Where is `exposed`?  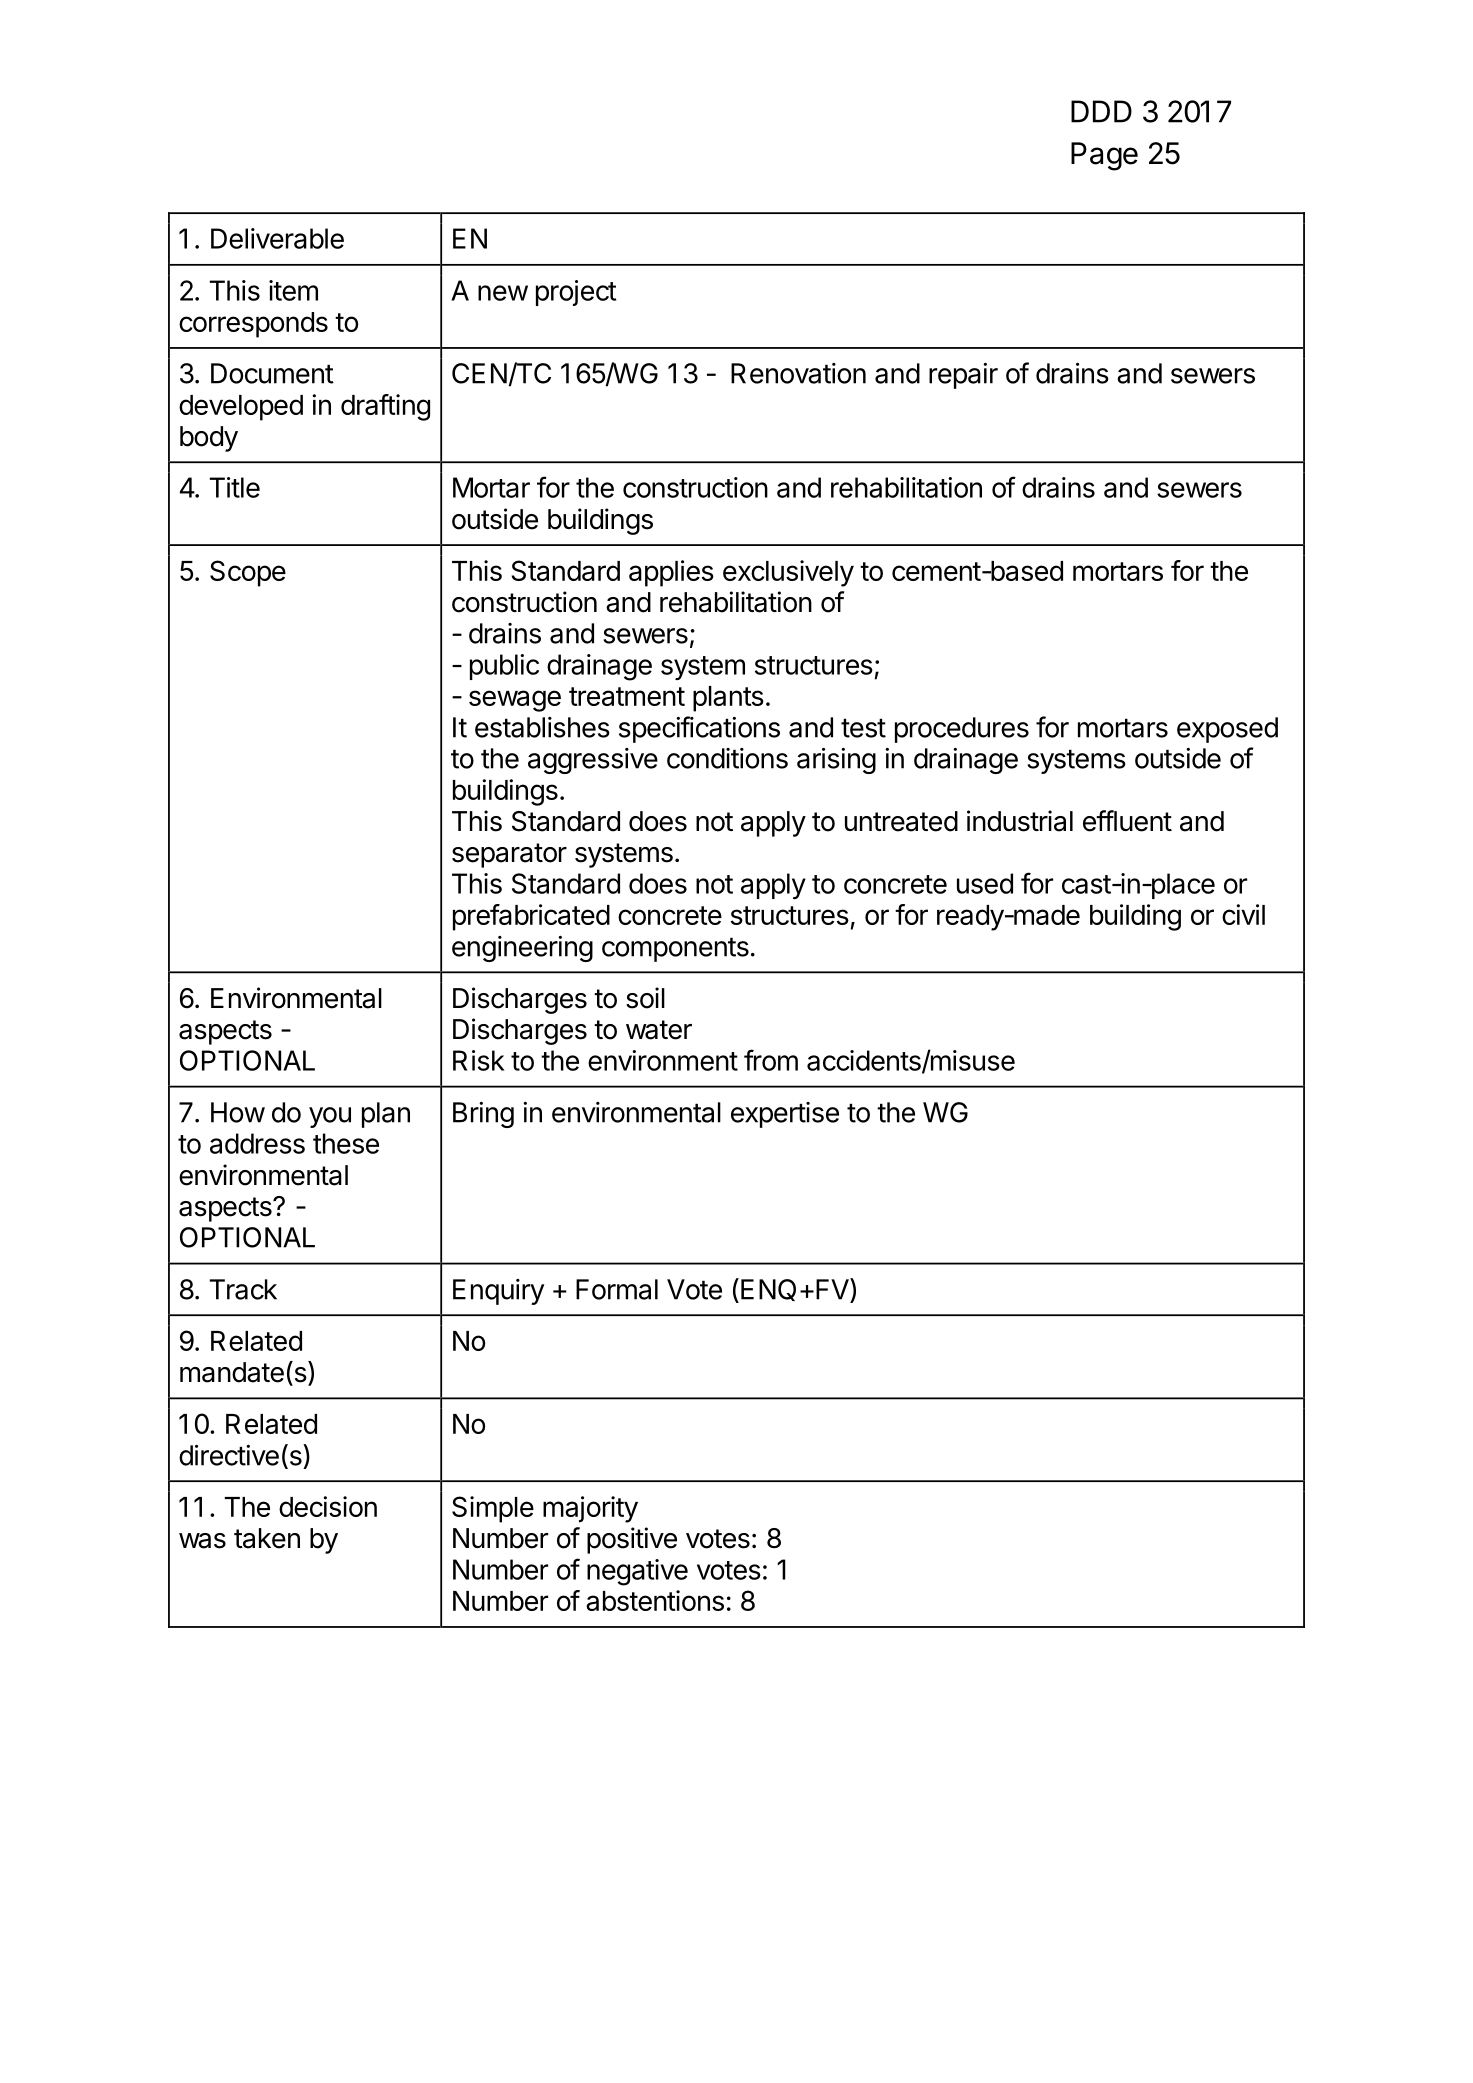
exposed is located at coordinates (1227, 730).
